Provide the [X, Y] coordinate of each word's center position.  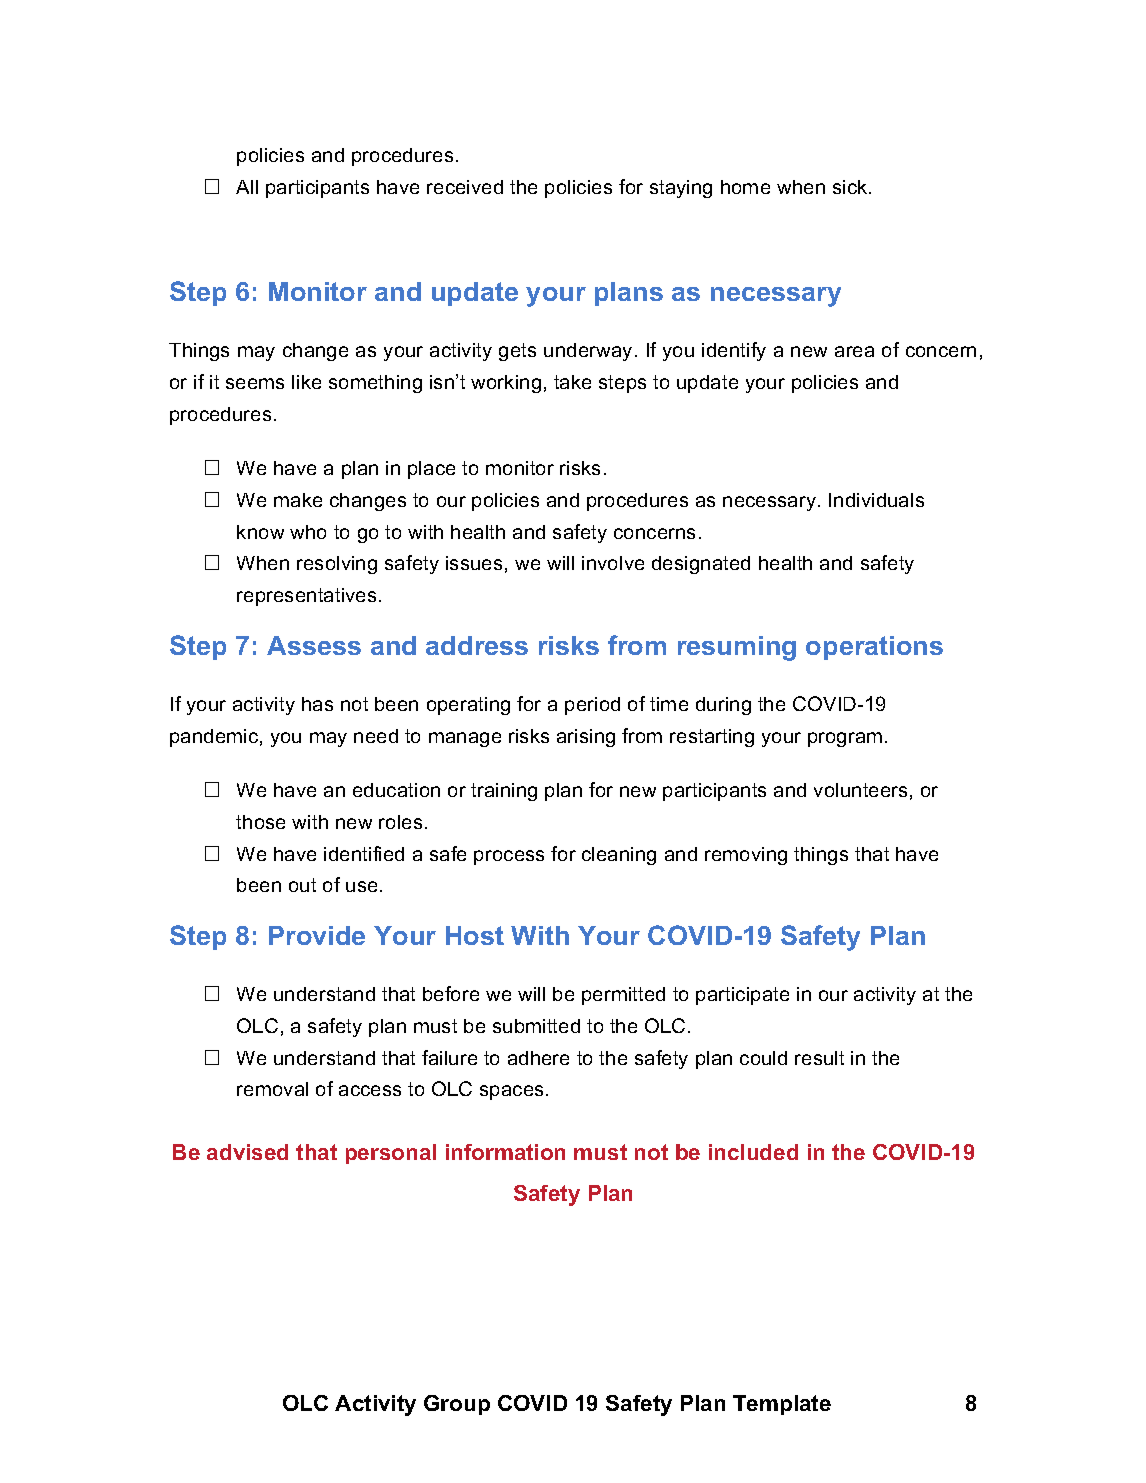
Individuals [876, 500]
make [298, 500]
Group [457, 1405]
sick [851, 187]
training [504, 792]
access [370, 1090]
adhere [538, 1058]
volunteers [860, 790]
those [260, 822]
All [247, 187]
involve [613, 563]
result [819, 1058]
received [465, 187]
